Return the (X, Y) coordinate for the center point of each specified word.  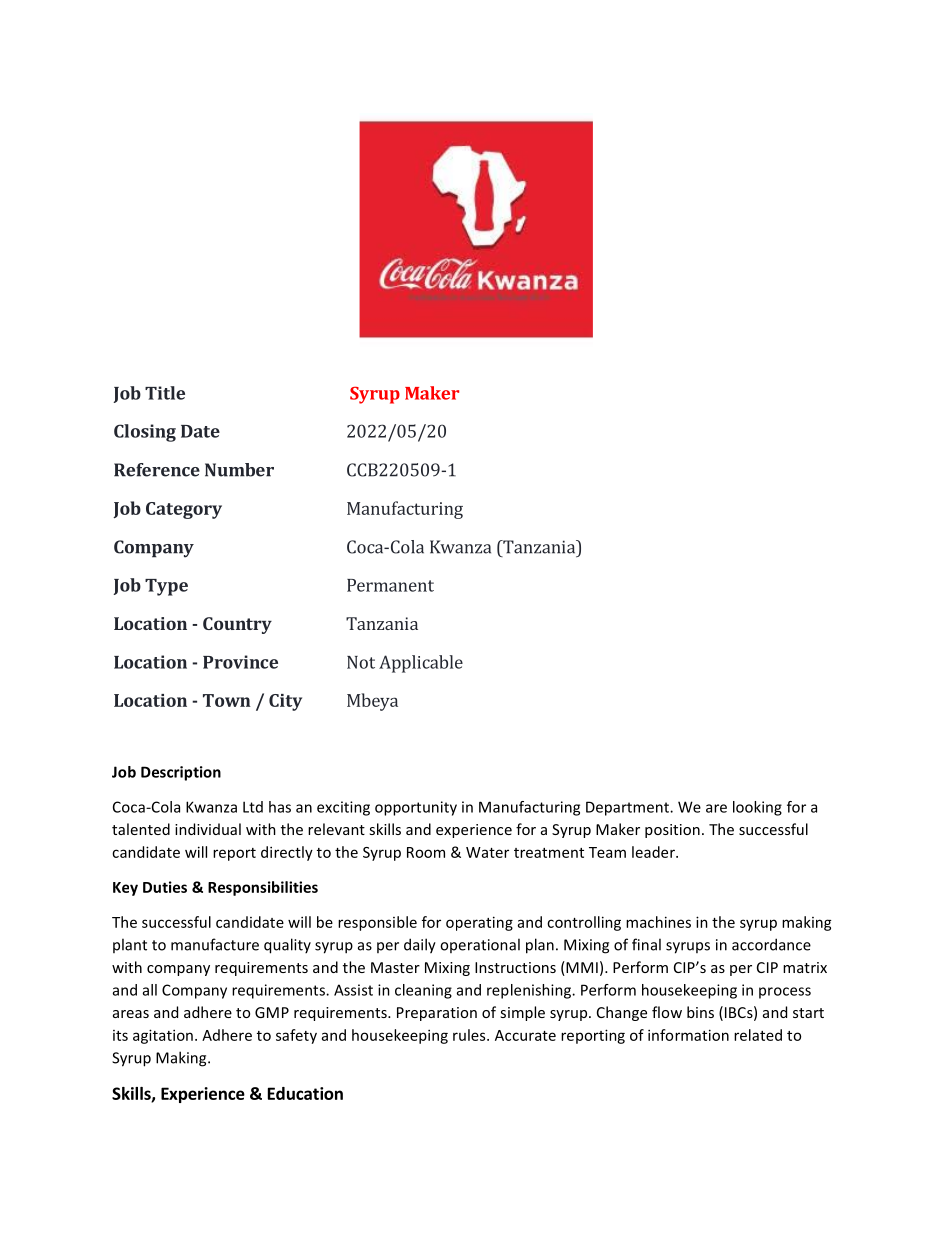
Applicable (421, 664)
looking (757, 808)
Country (237, 625)
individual (208, 829)
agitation (163, 1036)
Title (165, 393)
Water (487, 852)
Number (239, 470)
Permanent (390, 585)
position (672, 831)
